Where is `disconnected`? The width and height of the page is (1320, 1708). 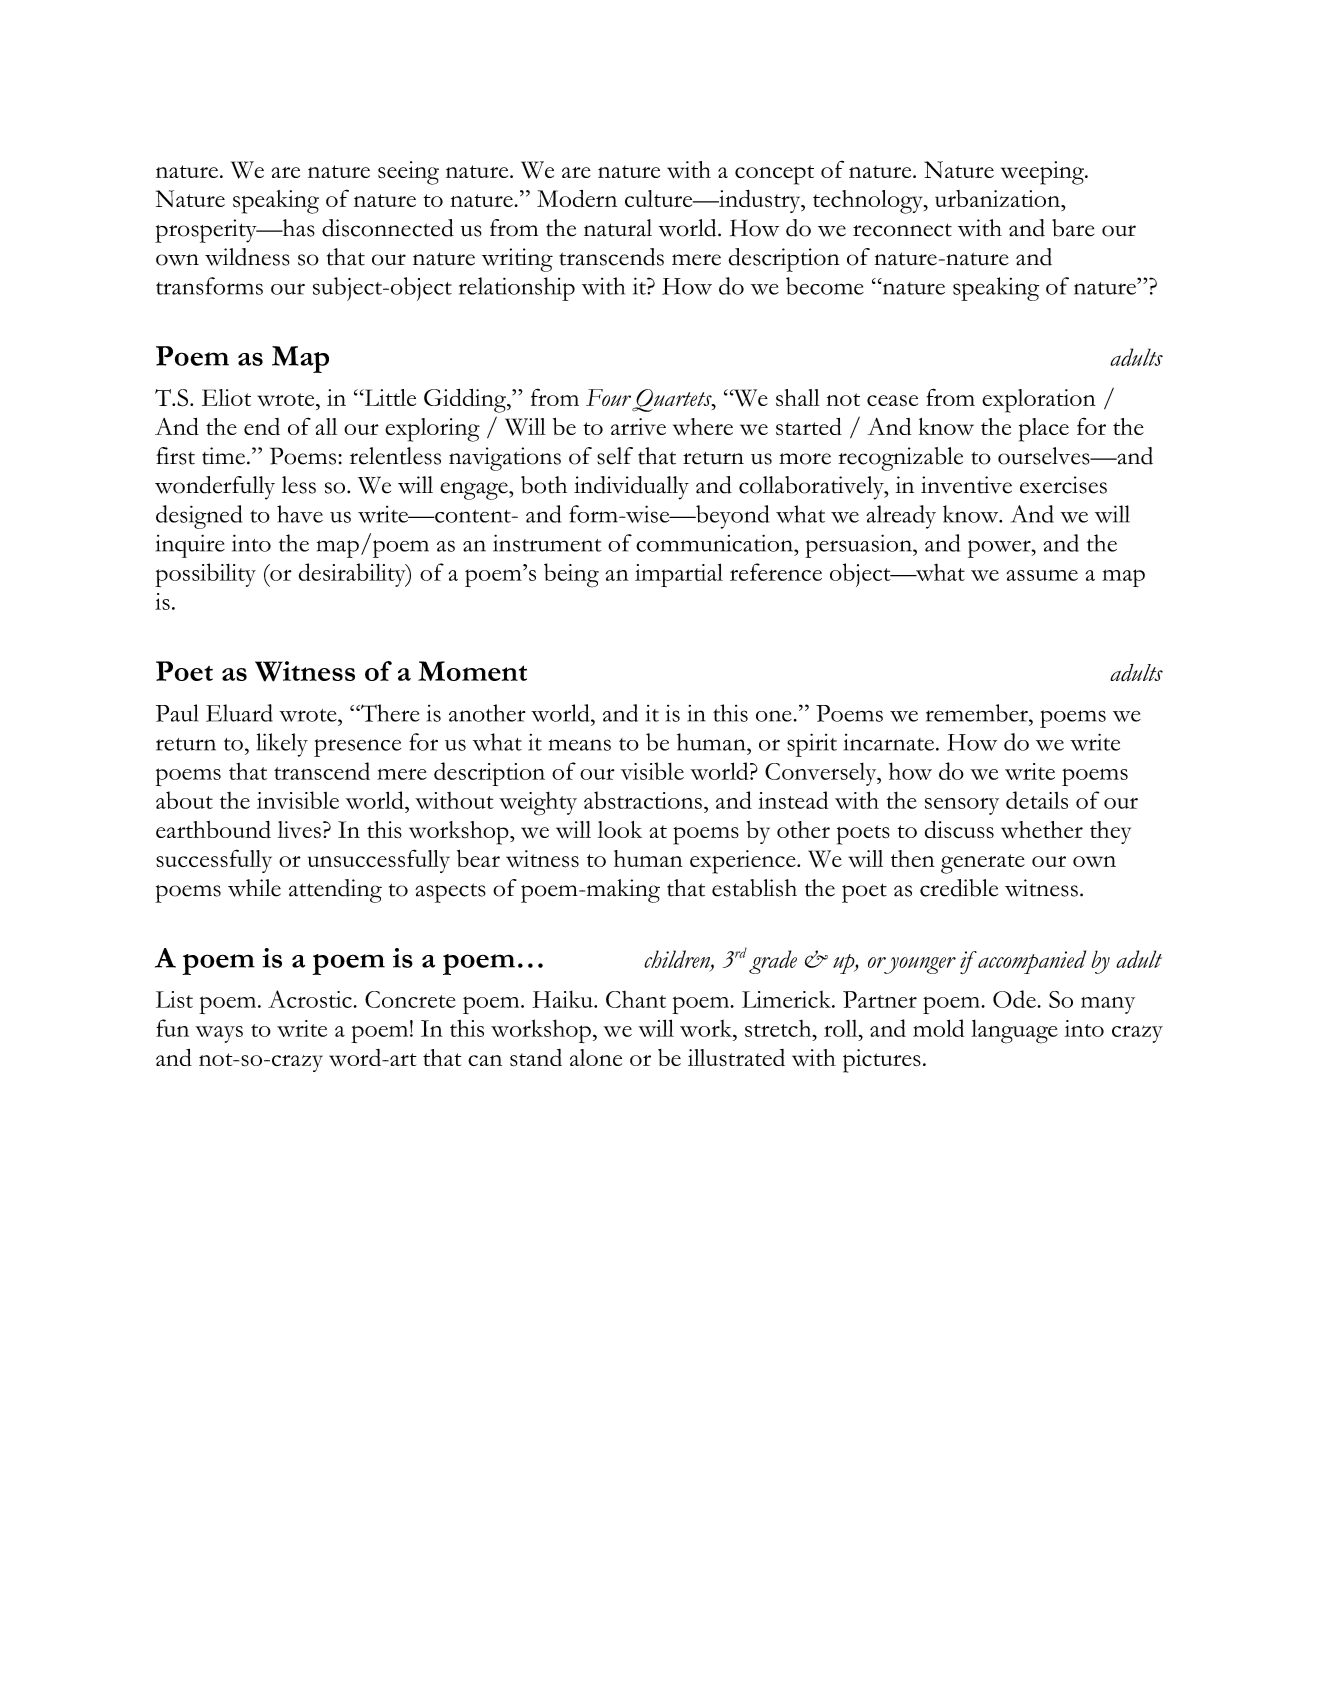
disconnected is located at coordinates (388, 228).
